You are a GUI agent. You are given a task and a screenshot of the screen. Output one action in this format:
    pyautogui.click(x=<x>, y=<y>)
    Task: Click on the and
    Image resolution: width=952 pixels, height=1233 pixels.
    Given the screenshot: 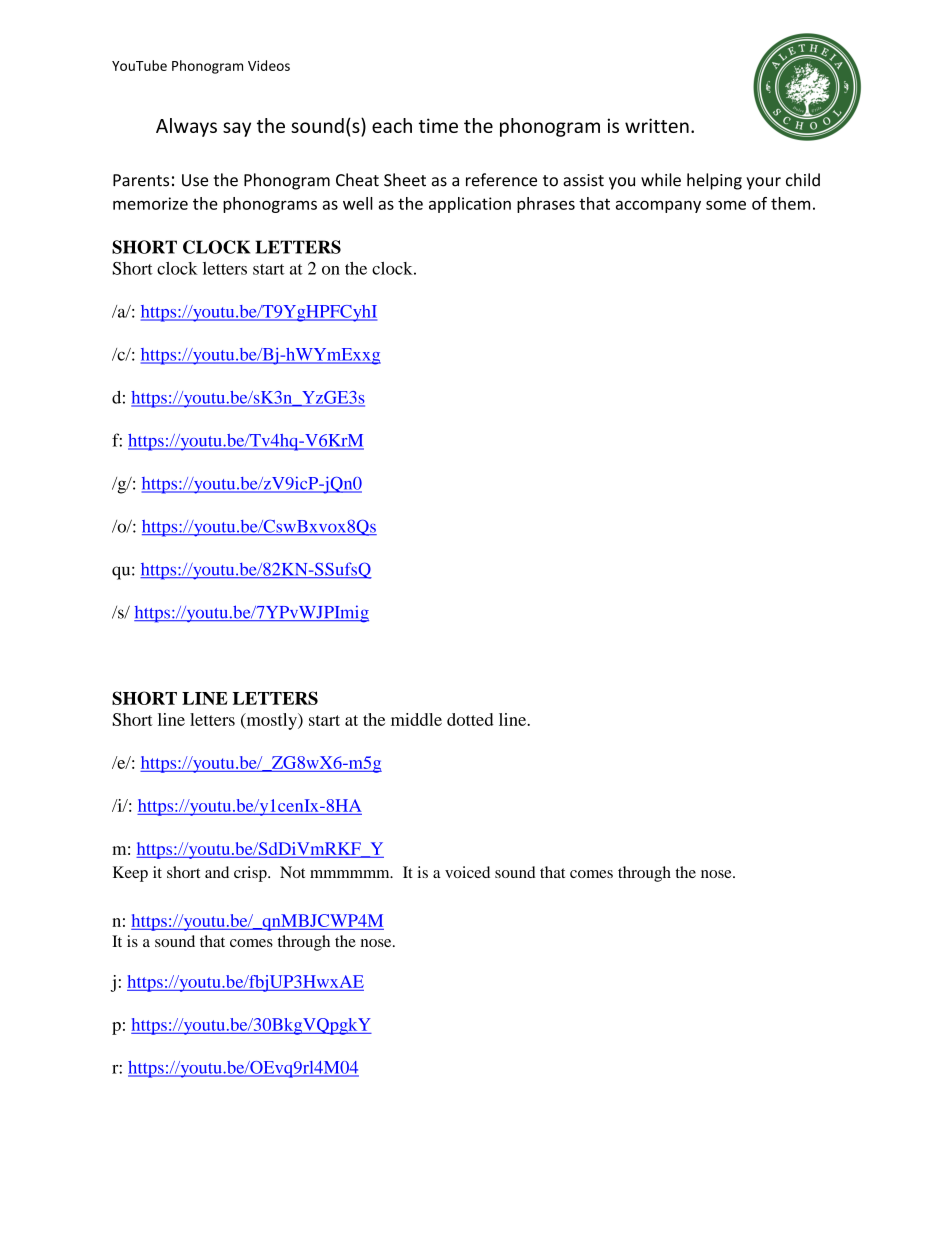 What is the action you would take?
    pyautogui.click(x=217, y=872)
